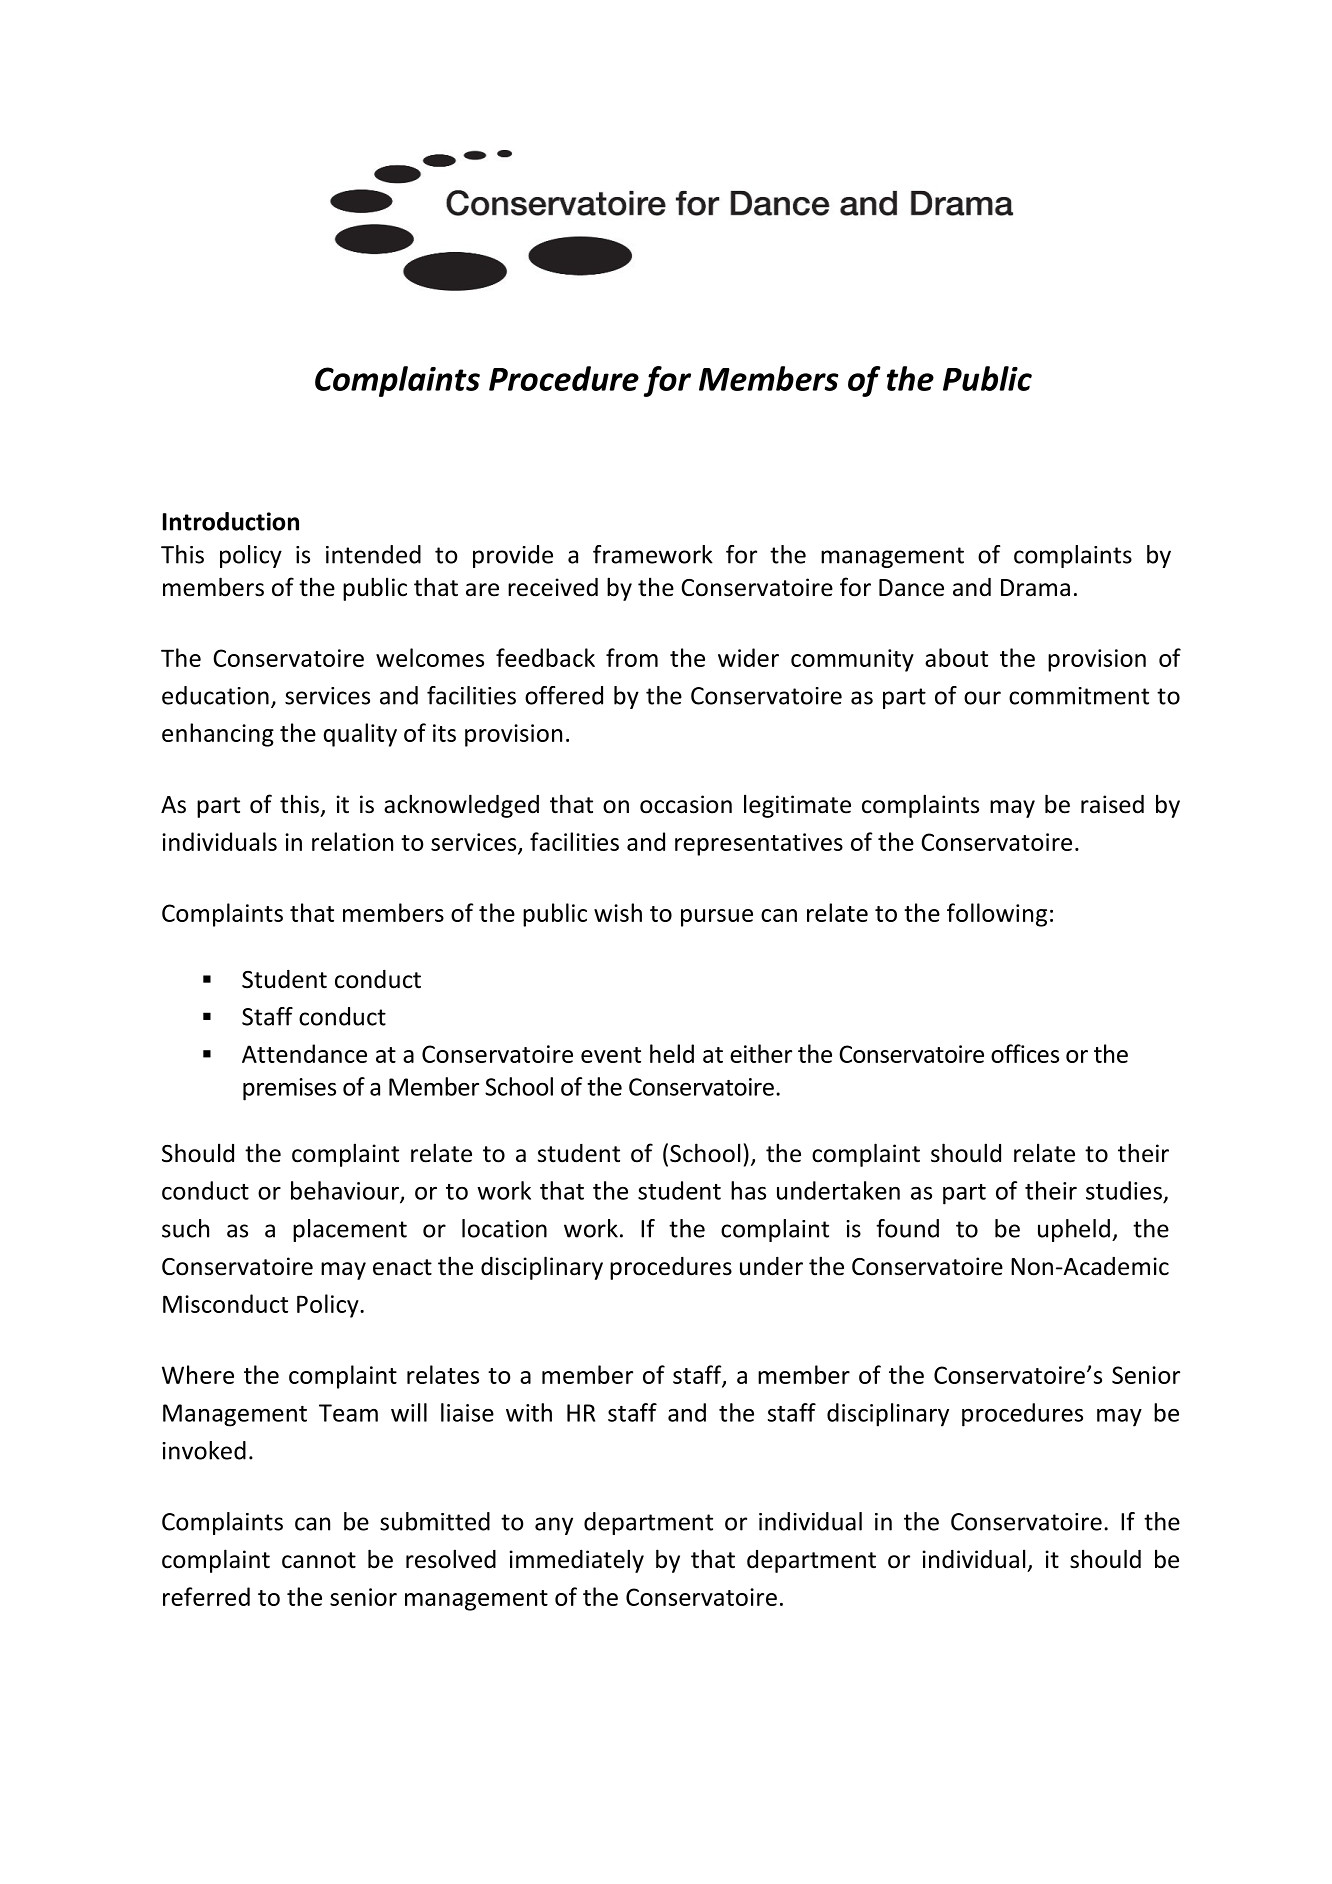  What do you see at coordinates (346, 1191) in the screenshot?
I see `behaviour` at bounding box center [346, 1191].
